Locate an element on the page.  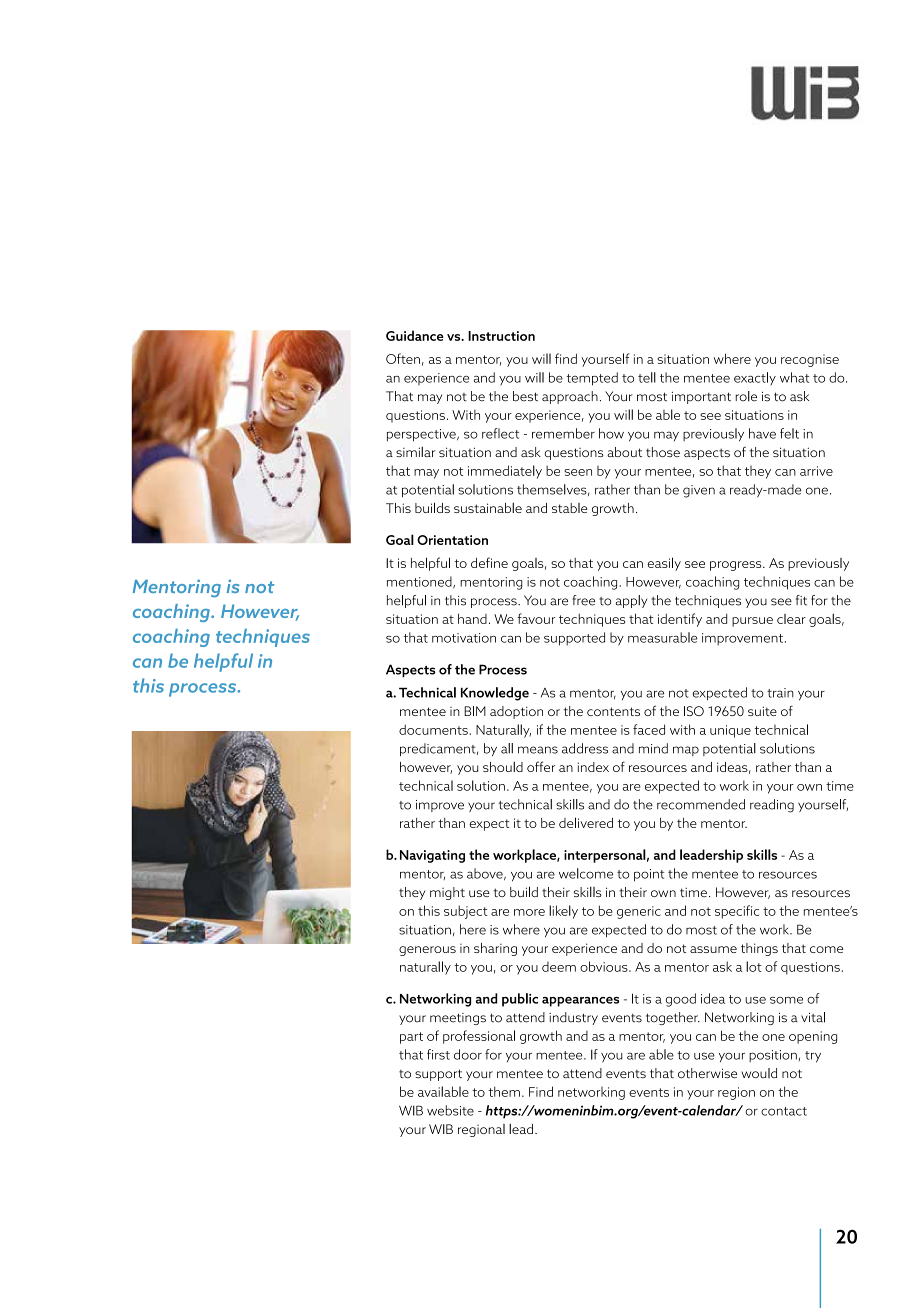
documents is located at coordinates (434, 729).
